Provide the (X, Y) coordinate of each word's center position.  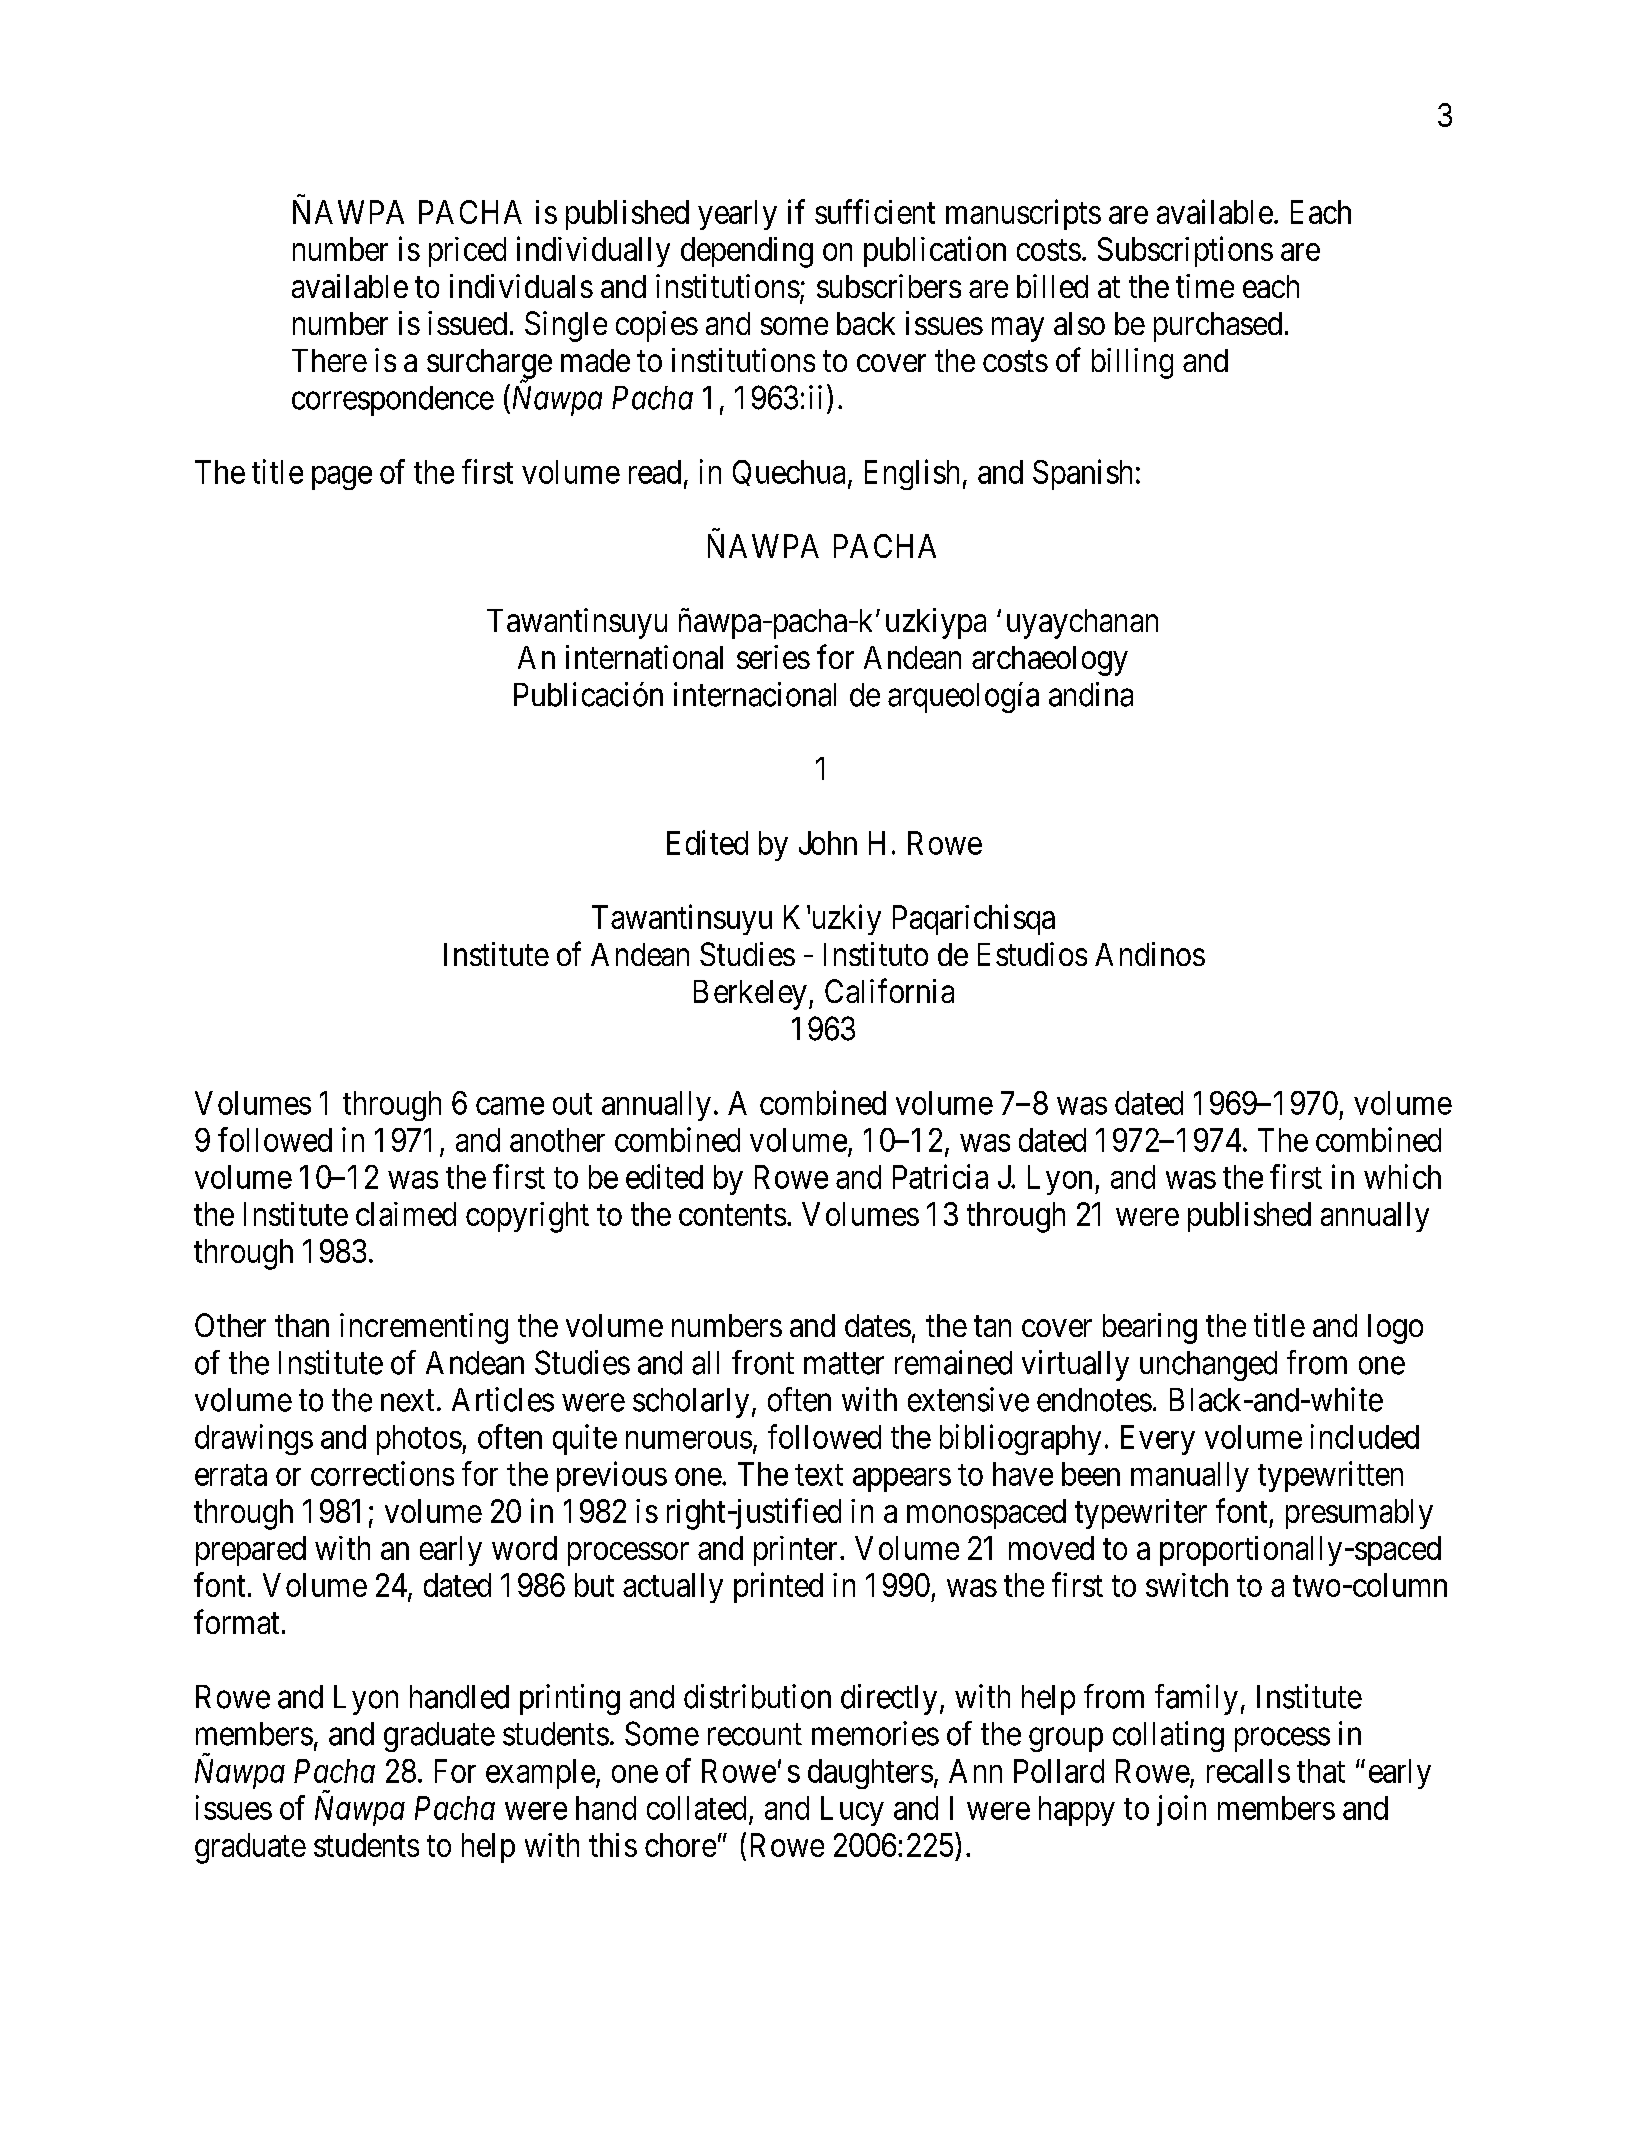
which (1402, 1176)
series (773, 657)
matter (844, 1364)
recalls (1248, 1771)
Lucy (852, 1811)
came (510, 1106)
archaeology (1050, 661)
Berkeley (750, 995)
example (540, 1774)
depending (747, 252)
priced (467, 252)
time (1205, 286)
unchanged (1208, 1366)
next (407, 1401)
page (342, 478)
